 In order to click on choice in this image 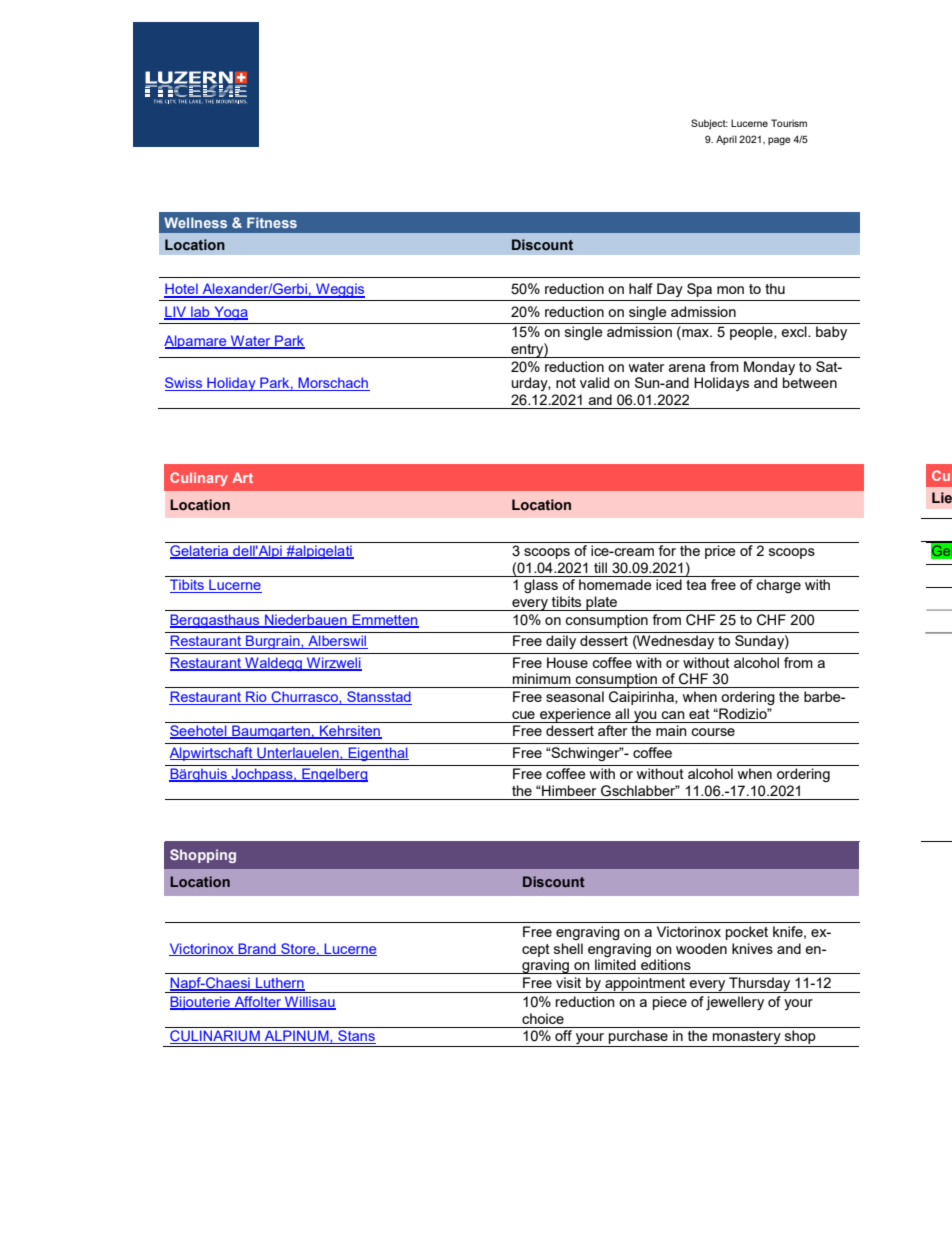, I will do `click(543, 1018)`.
